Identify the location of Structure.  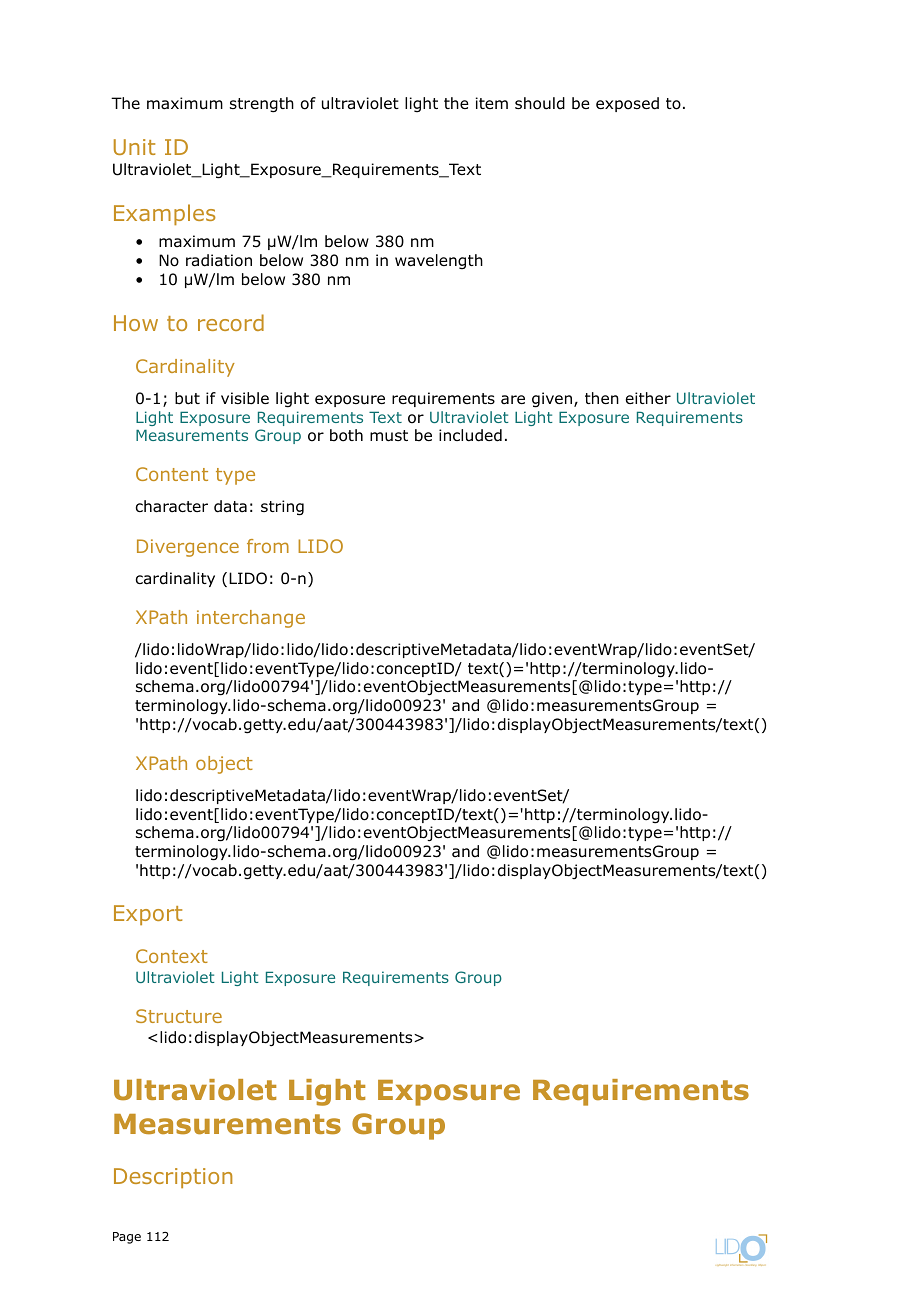
(179, 1016).
